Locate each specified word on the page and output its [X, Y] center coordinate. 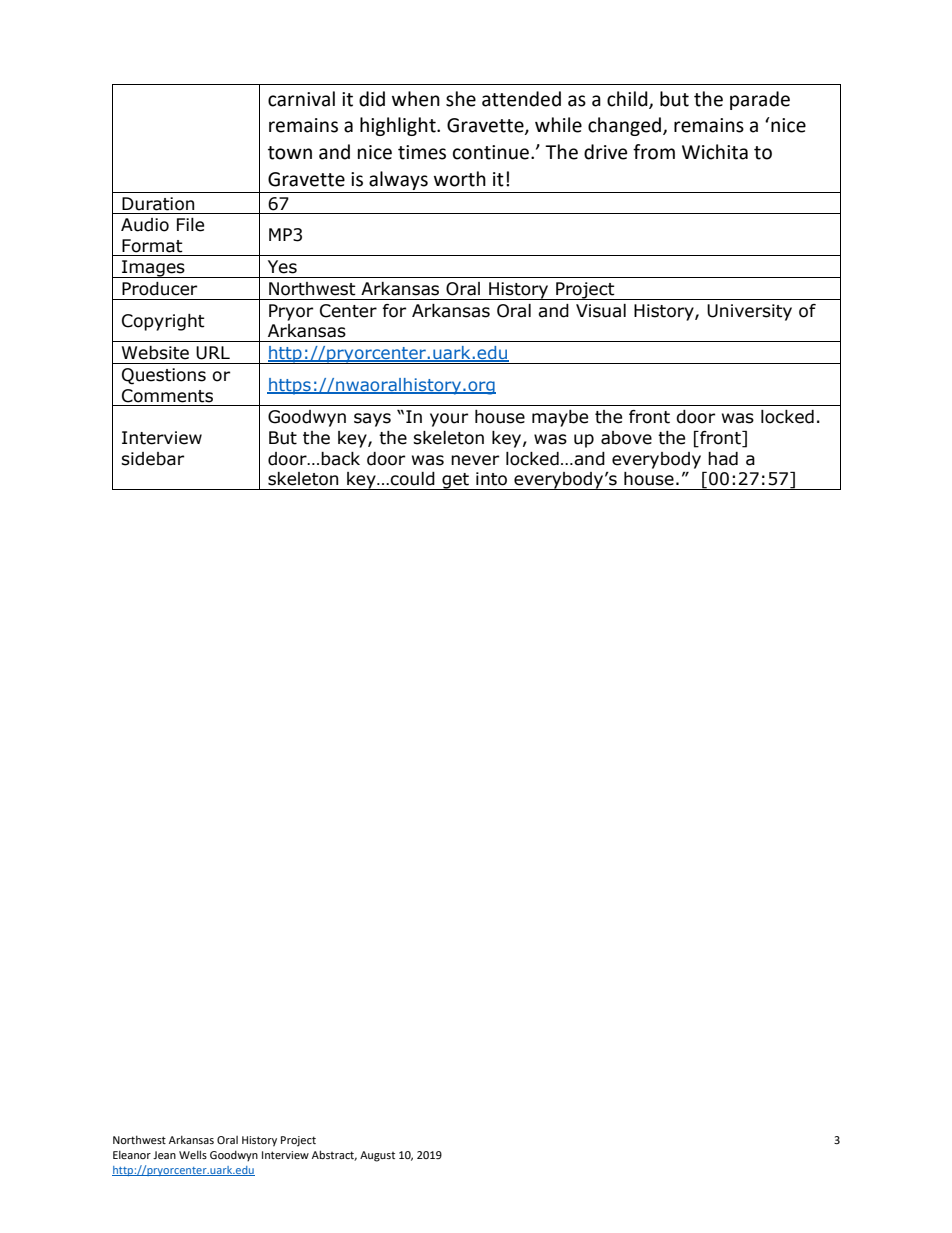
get [455, 481]
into [491, 479]
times [422, 152]
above [626, 438]
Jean [164, 1155]
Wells [193, 1154]
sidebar [152, 459]
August [377, 1156]
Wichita [715, 152]
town [290, 153]
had [723, 459]
